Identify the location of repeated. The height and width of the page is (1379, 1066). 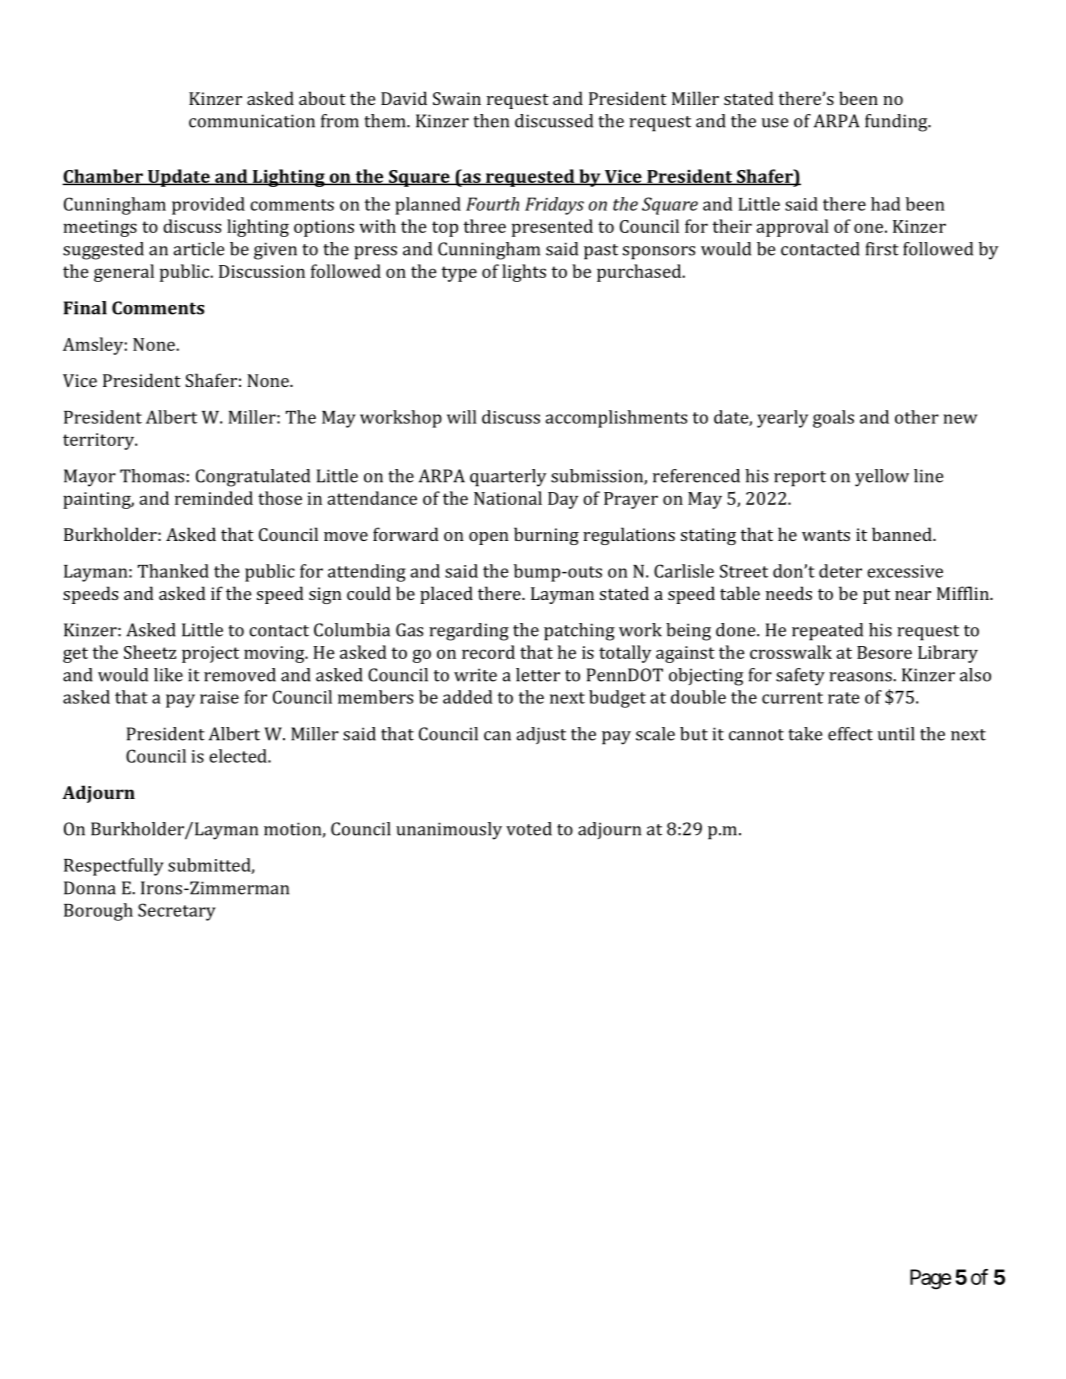
(827, 632).
